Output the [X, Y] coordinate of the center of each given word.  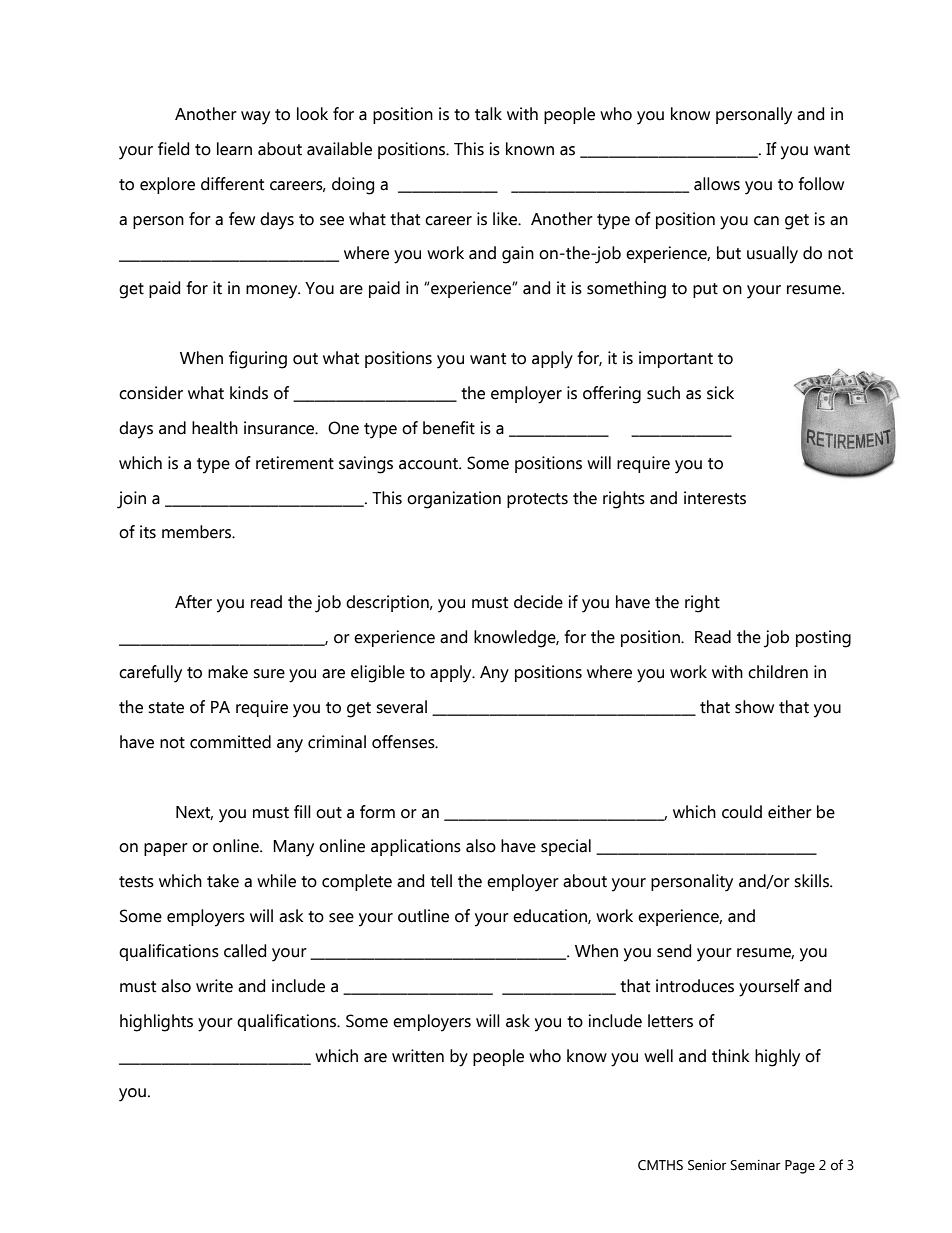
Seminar [755, 1165]
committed [230, 742]
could [742, 812]
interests [715, 498]
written [418, 1056]
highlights [156, 1023]
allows [717, 184]
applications [416, 847]
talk [488, 114]
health [215, 428]
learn [234, 149]
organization [454, 500]
